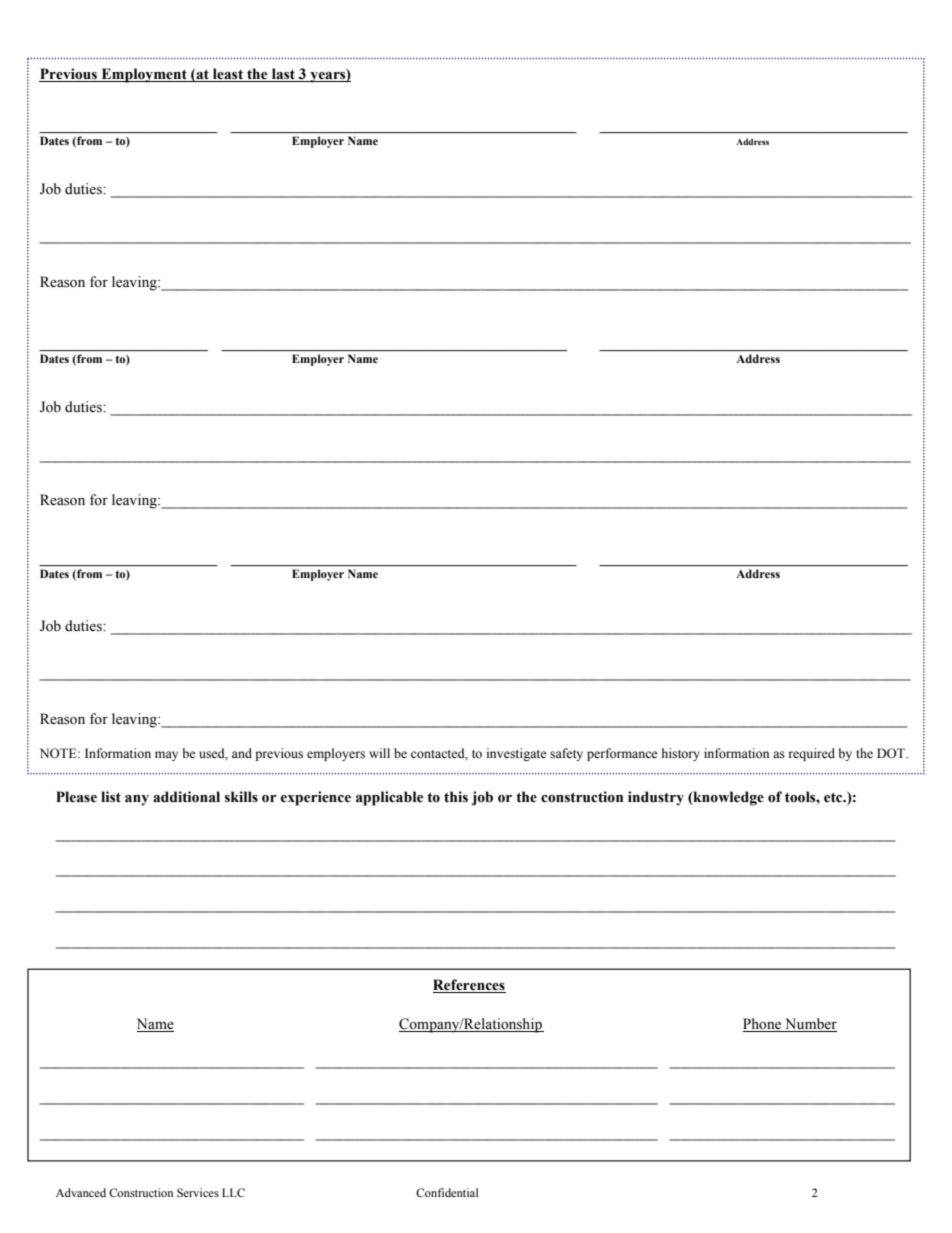  I want to click on least, so click(228, 75).
